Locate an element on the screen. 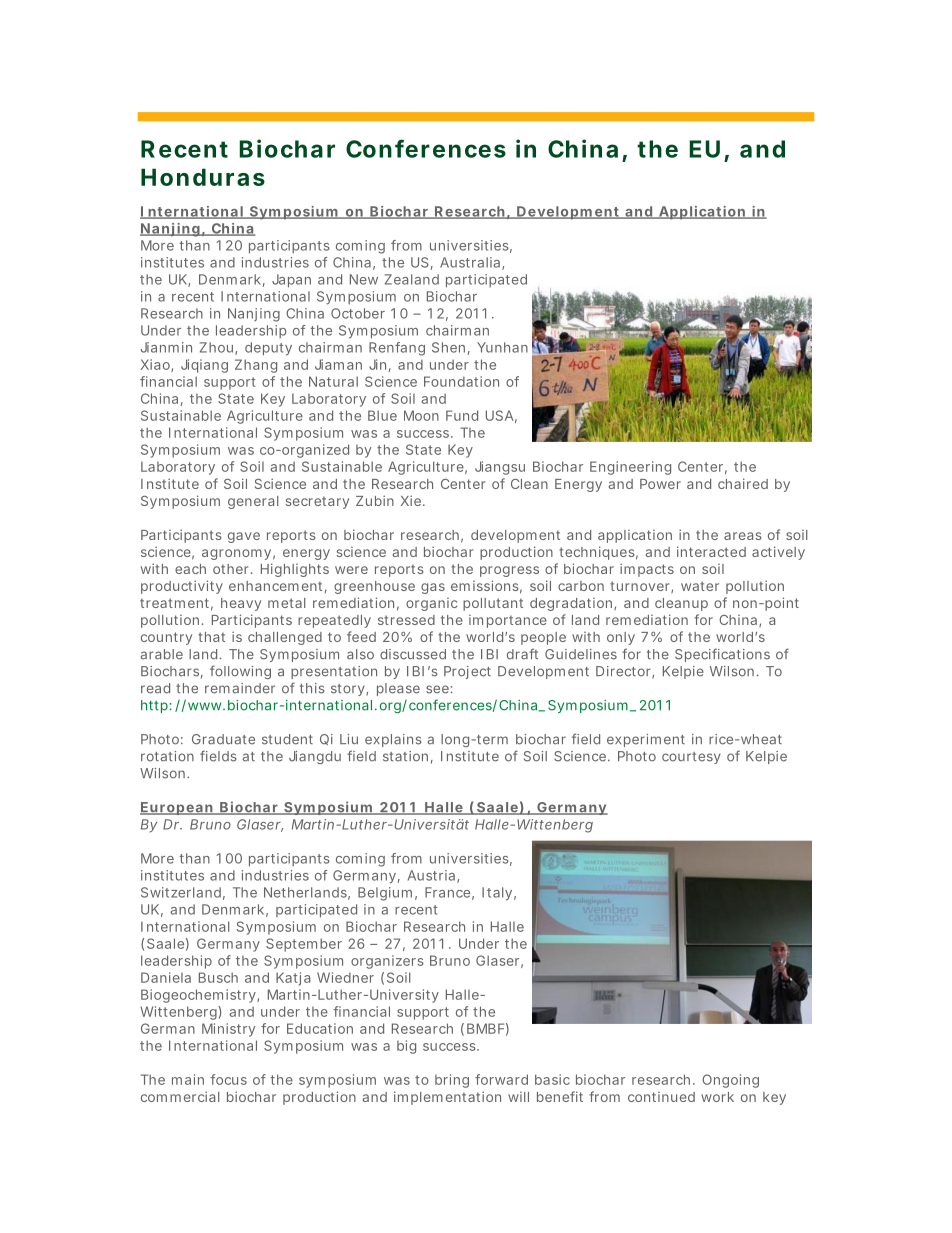 The width and height of the screenshot is (952, 1233). Jiangsu is located at coordinates (500, 468).
